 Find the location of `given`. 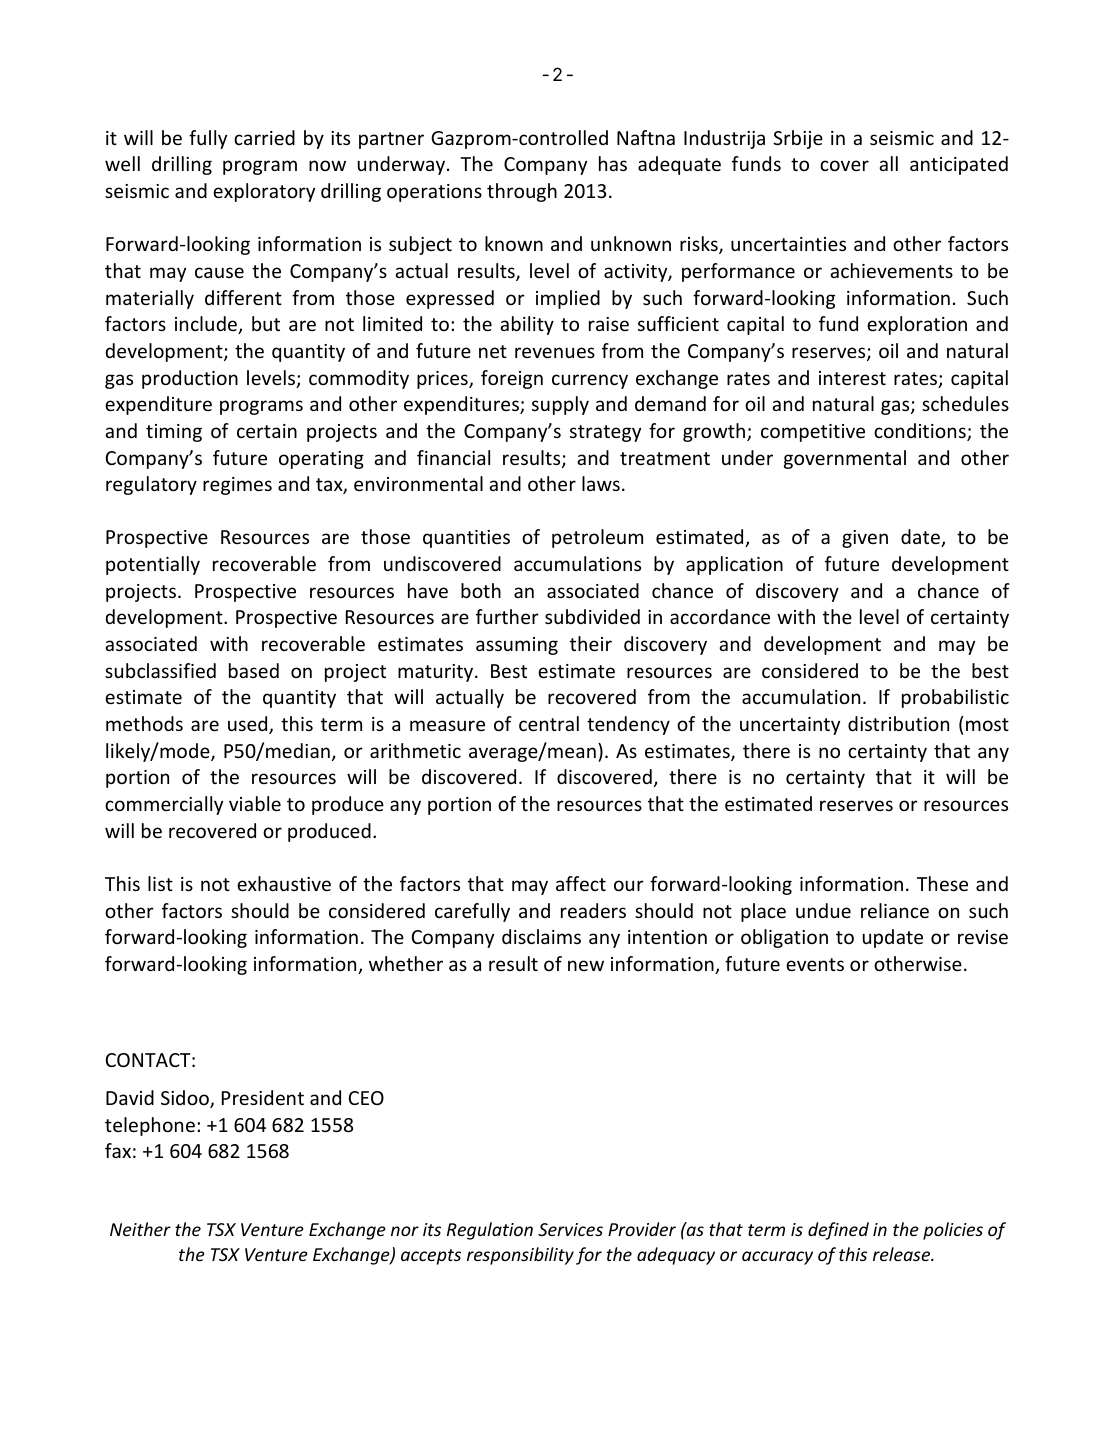

given is located at coordinates (865, 539).
